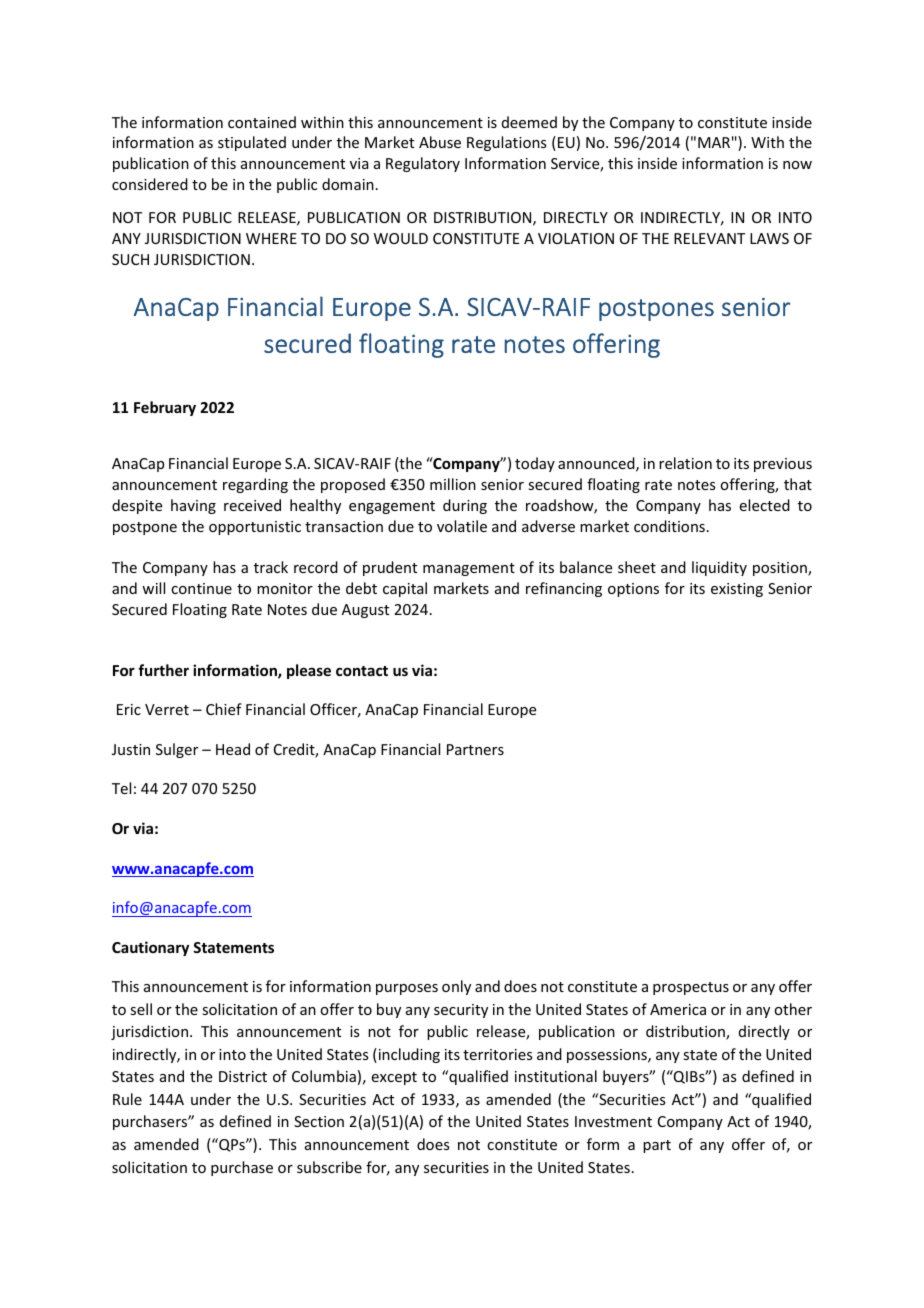 The image size is (924, 1308). Describe the element at coordinates (243, 1076) in the document. I see `District` at that location.
